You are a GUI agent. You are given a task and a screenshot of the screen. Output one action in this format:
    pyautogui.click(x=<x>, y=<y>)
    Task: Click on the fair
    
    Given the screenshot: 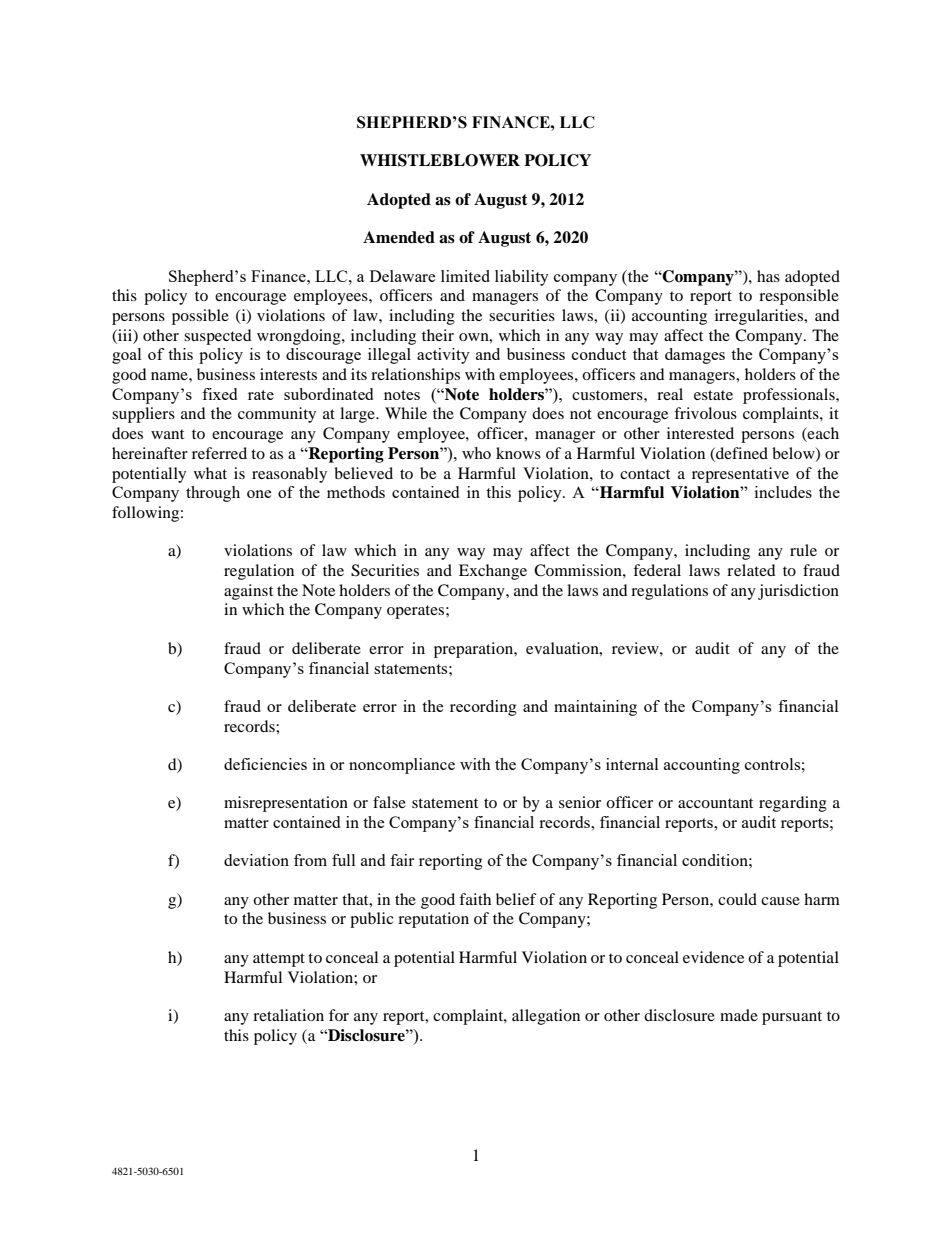 What is the action you would take?
    pyautogui.click(x=402, y=860)
